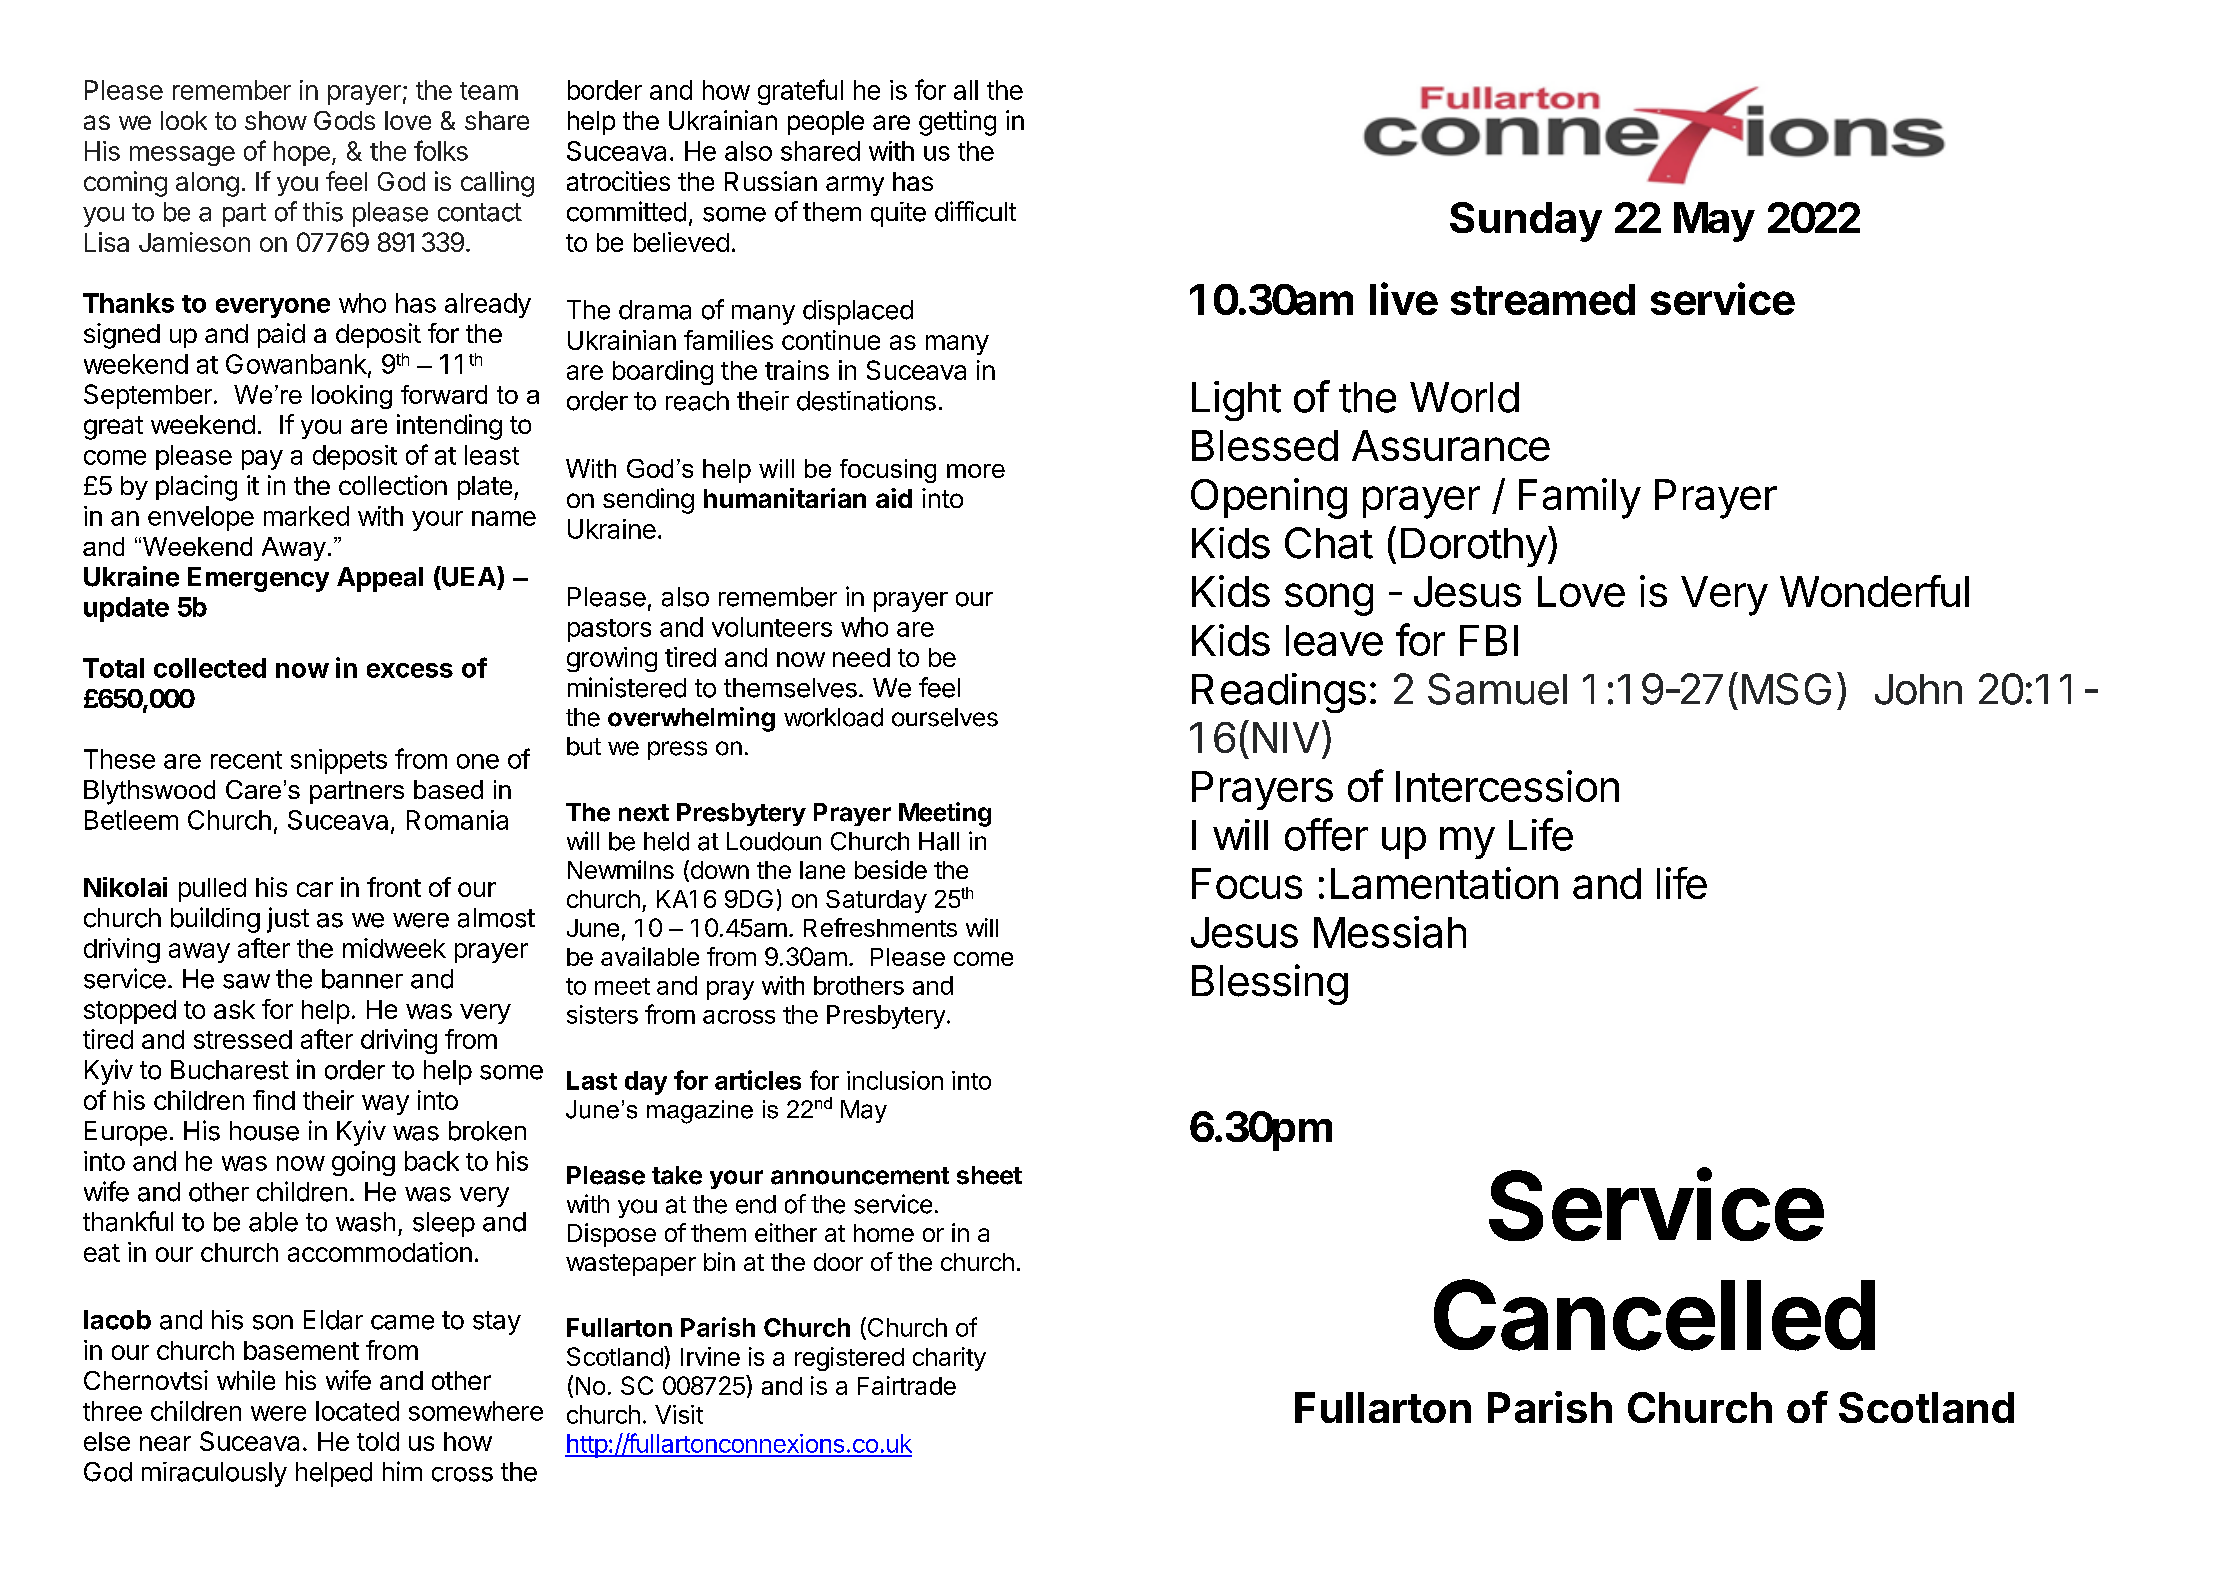 This page has width=2226, height=1574. What do you see at coordinates (976, 471) in the page?
I see `more` at bounding box center [976, 471].
